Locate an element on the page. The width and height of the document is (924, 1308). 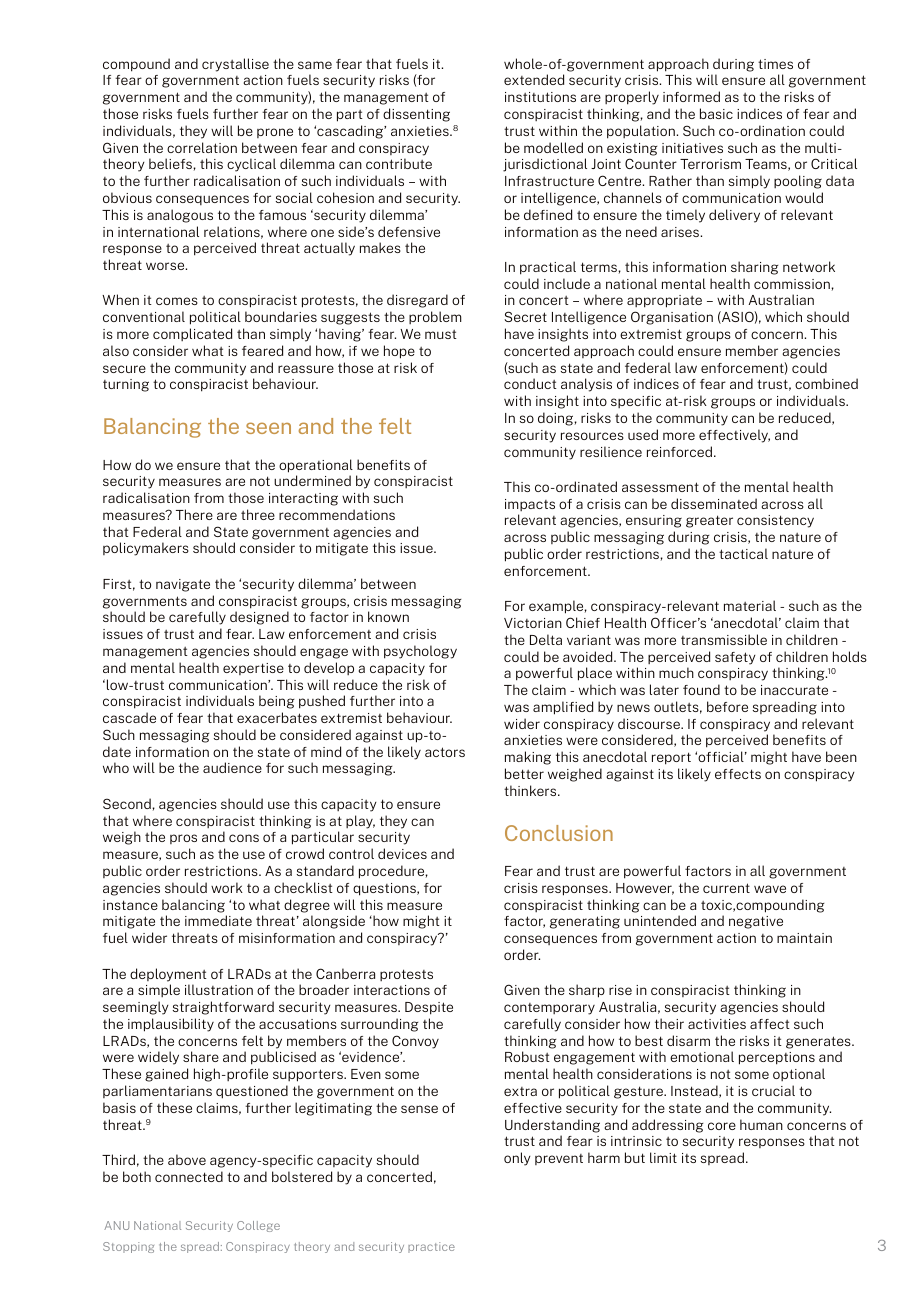
There is located at coordinates (194, 514).
